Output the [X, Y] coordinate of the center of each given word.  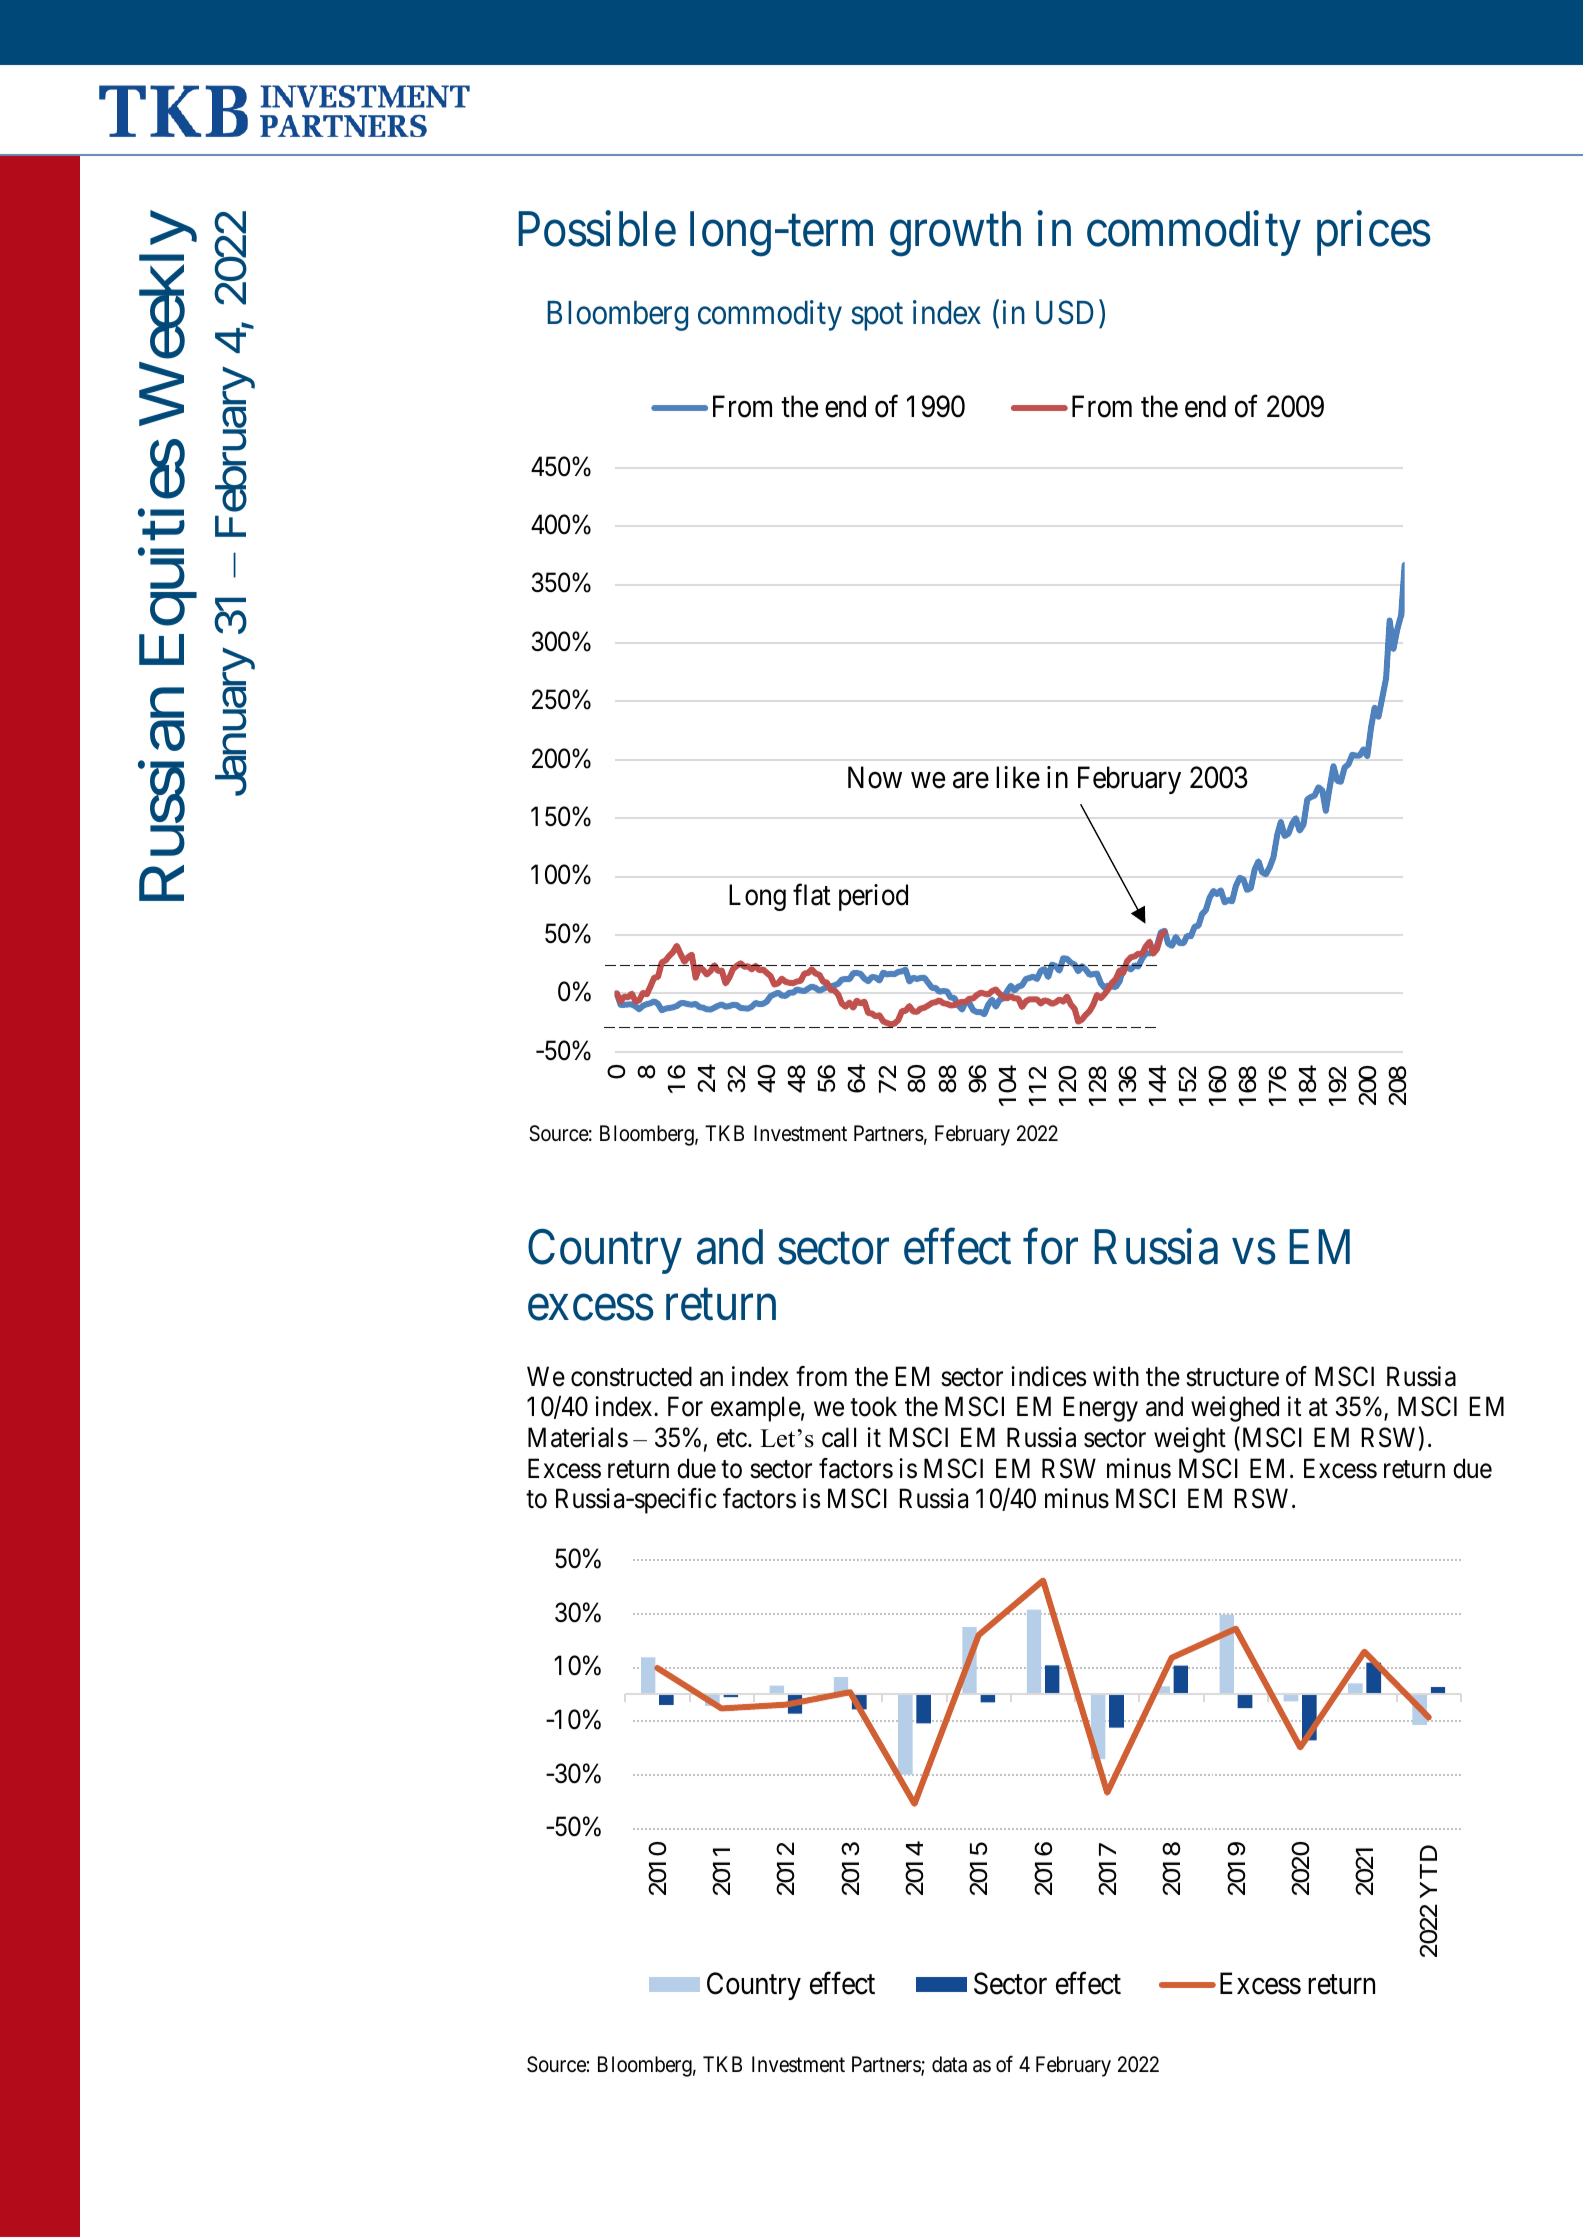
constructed [631, 1376]
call [839, 1437]
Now [875, 778]
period [873, 897]
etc [732, 1439]
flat [812, 895]
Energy [1101, 1409]
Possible [597, 229]
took [873, 1406]
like [1018, 777]
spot [877, 317]
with [1116, 1376]
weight [1190, 1440]
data [949, 2064]
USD [1064, 312]
